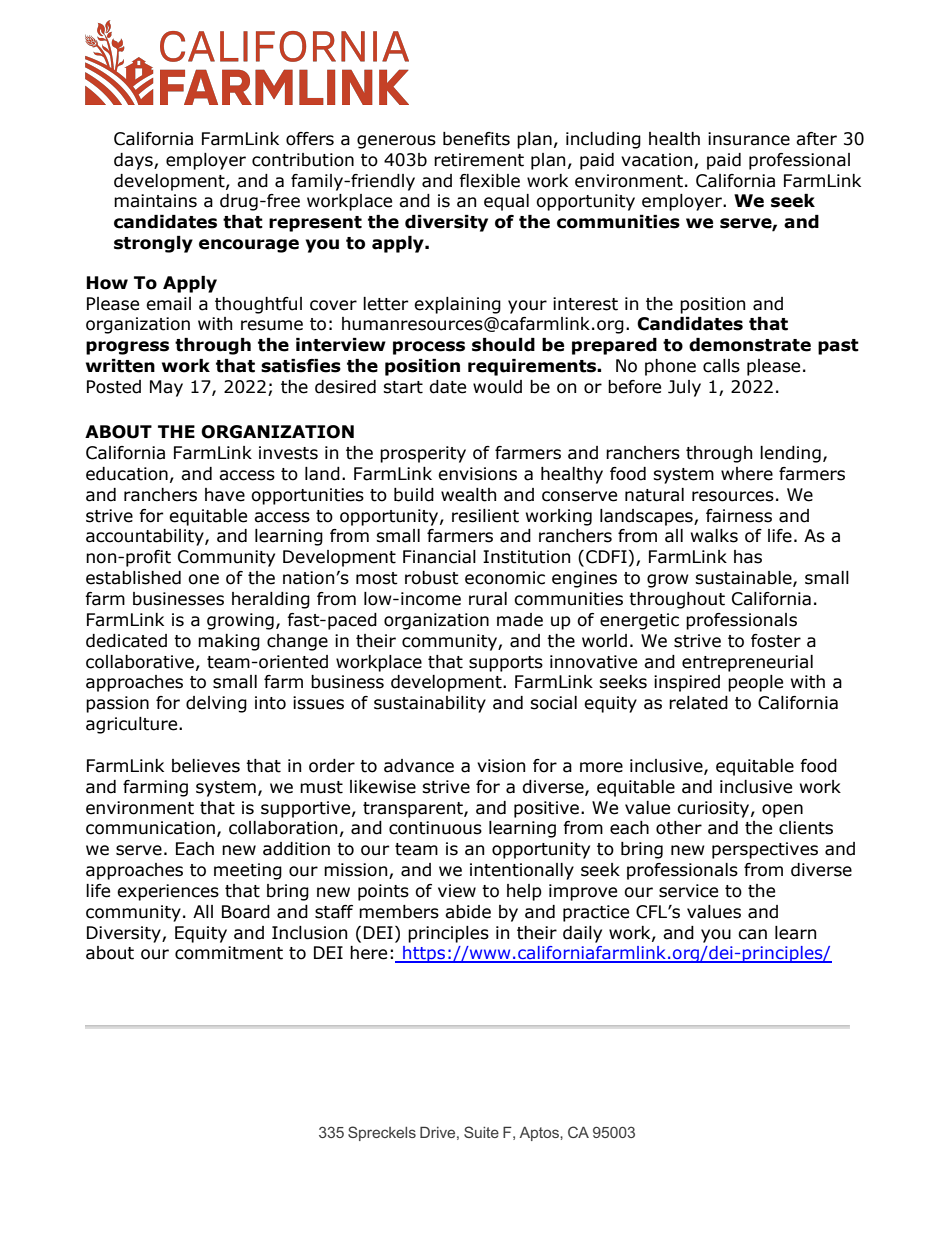 The height and width of the screenshot is (1233, 952). I want to click on fairness, so click(739, 516).
